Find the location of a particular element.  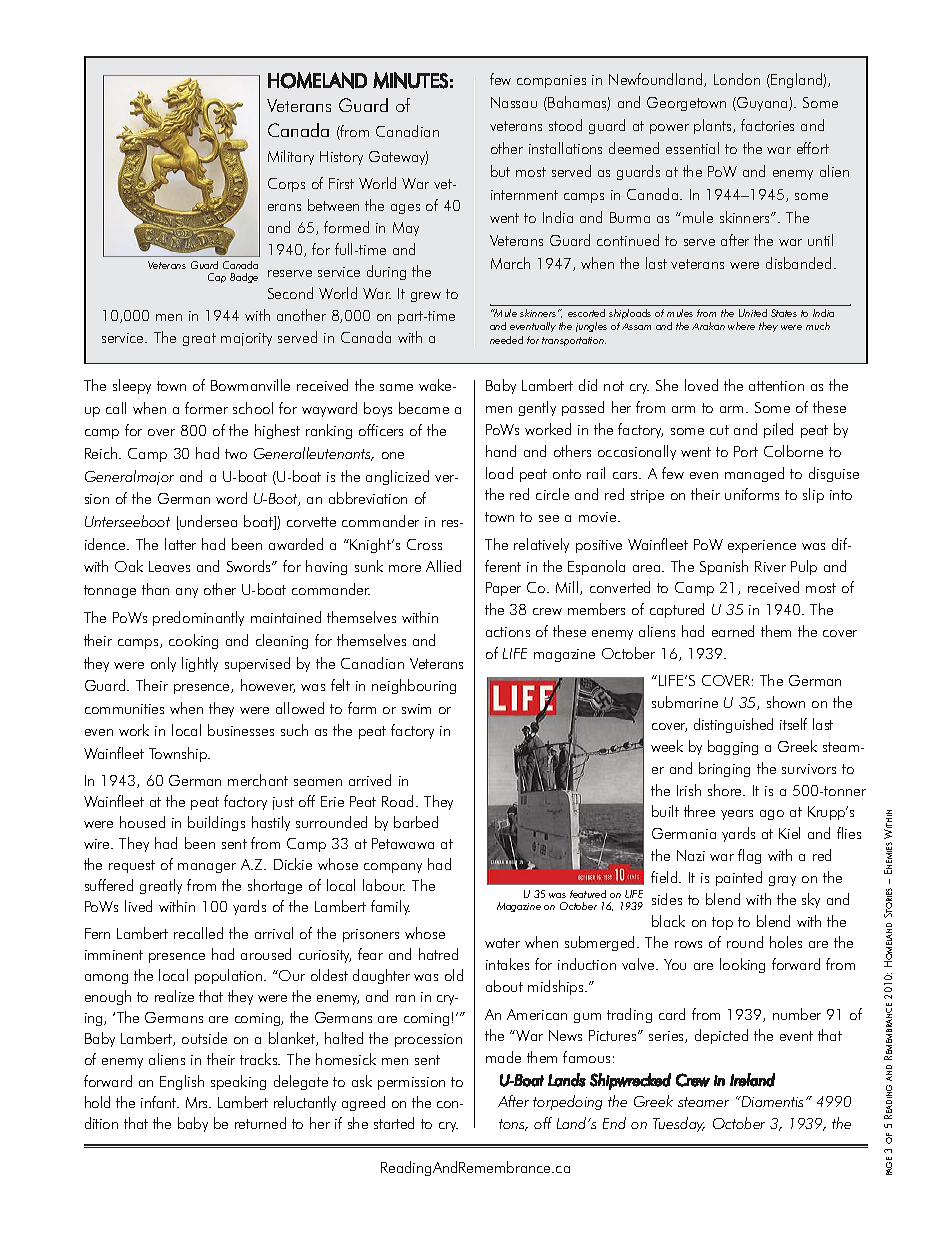

Nassau is located at coordinates (514, 102).
